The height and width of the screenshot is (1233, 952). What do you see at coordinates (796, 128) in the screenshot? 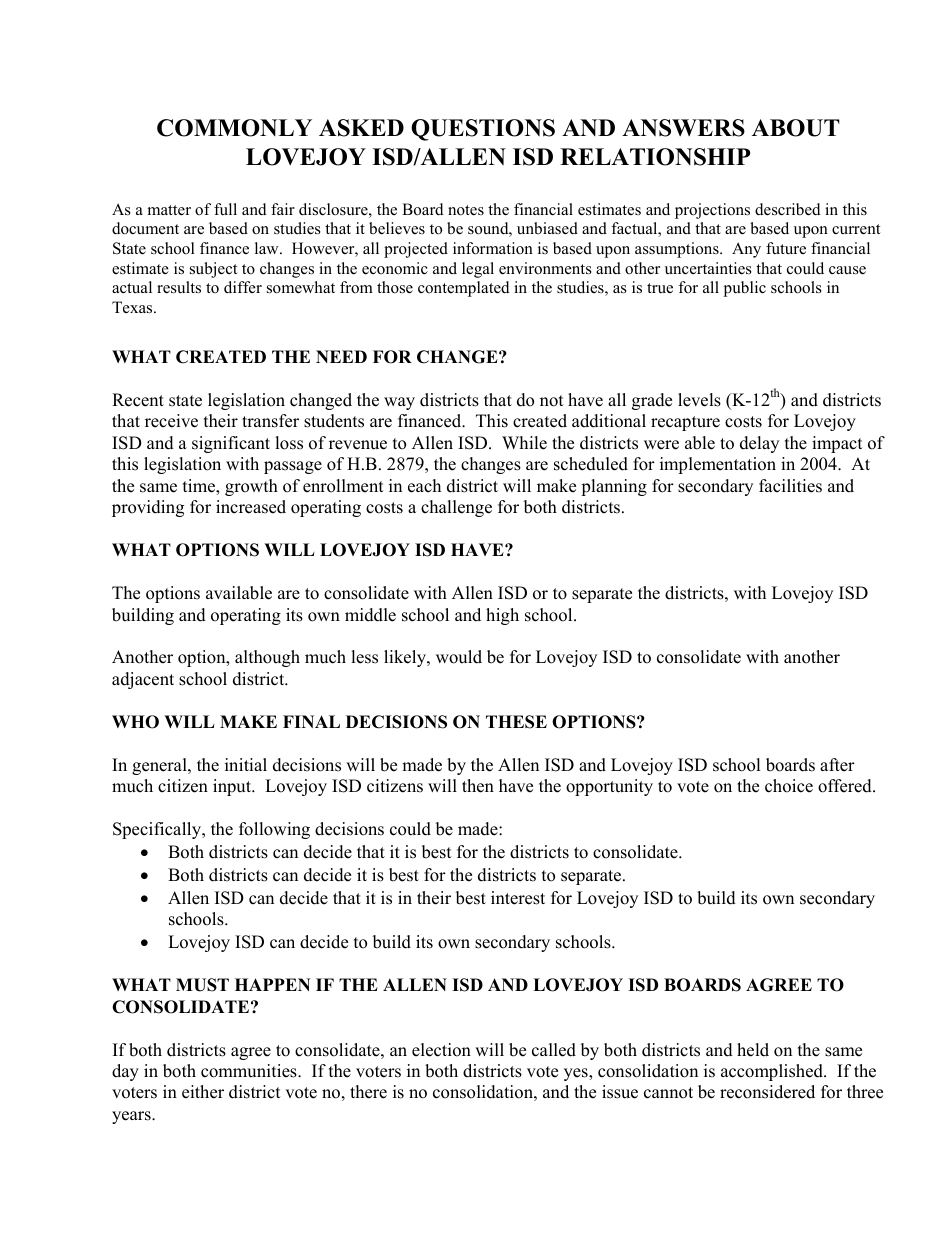
I see `ABOUT` at bounding box center [796, 128].
